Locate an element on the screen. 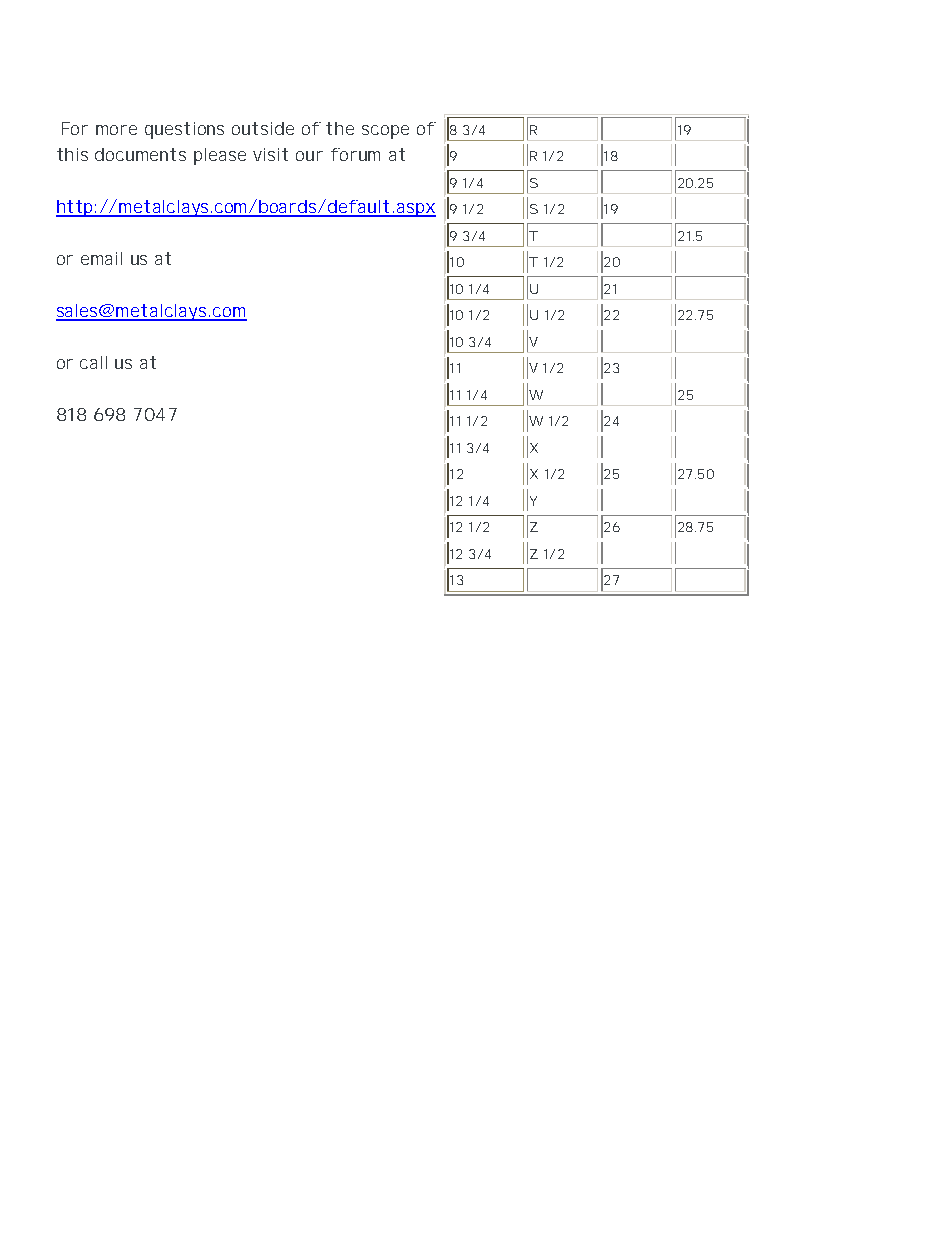  please is located at coordinates (220, 156).
